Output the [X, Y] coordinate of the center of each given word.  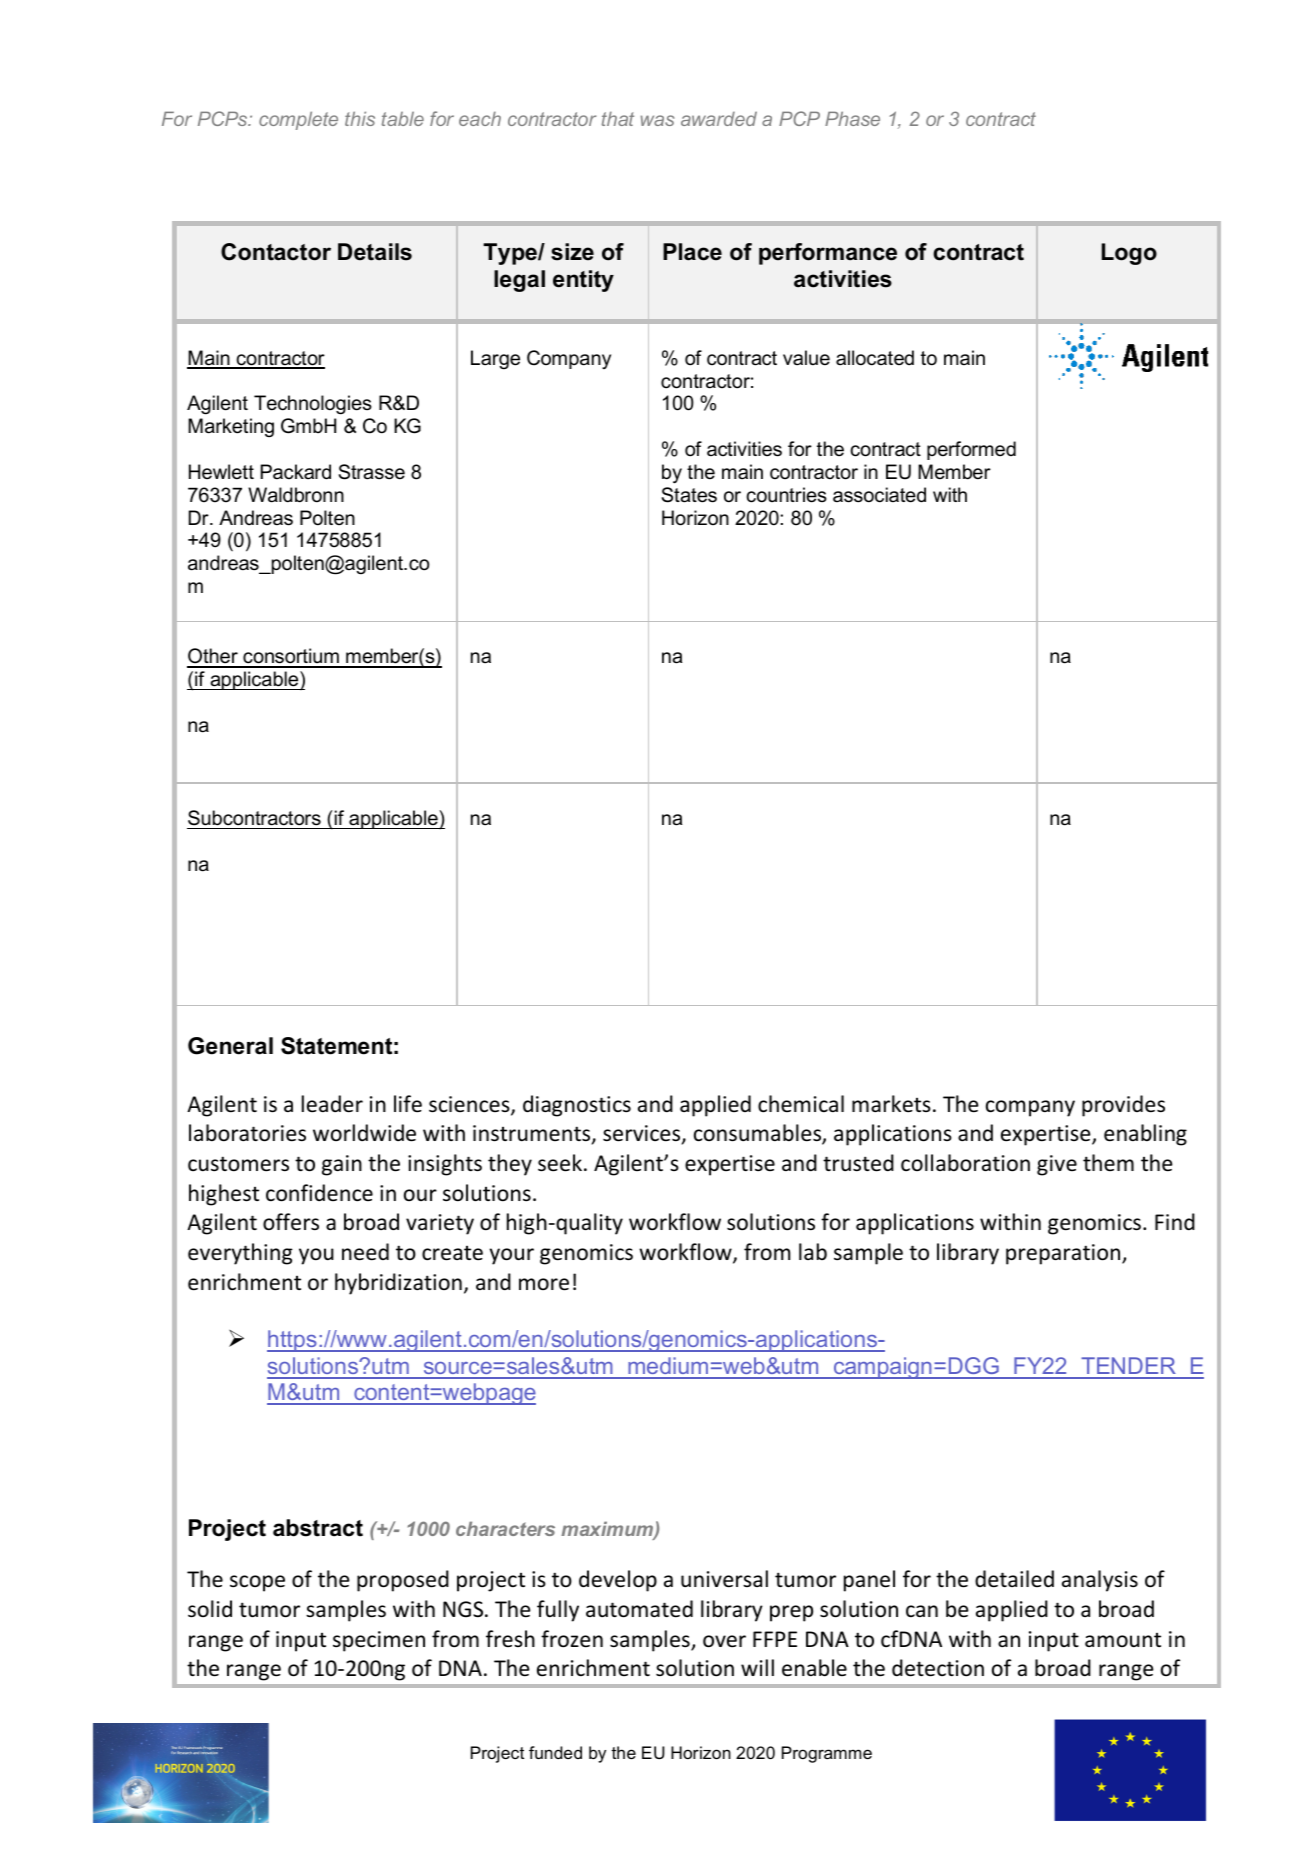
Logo [1129, 254]
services [643, 1134]
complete [298, 120]
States [689, 495]
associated [879, 495]
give [1057, 1165]
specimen [379, 1641]
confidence [319, 1193]
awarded [719, 118]
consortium [291, 657]
